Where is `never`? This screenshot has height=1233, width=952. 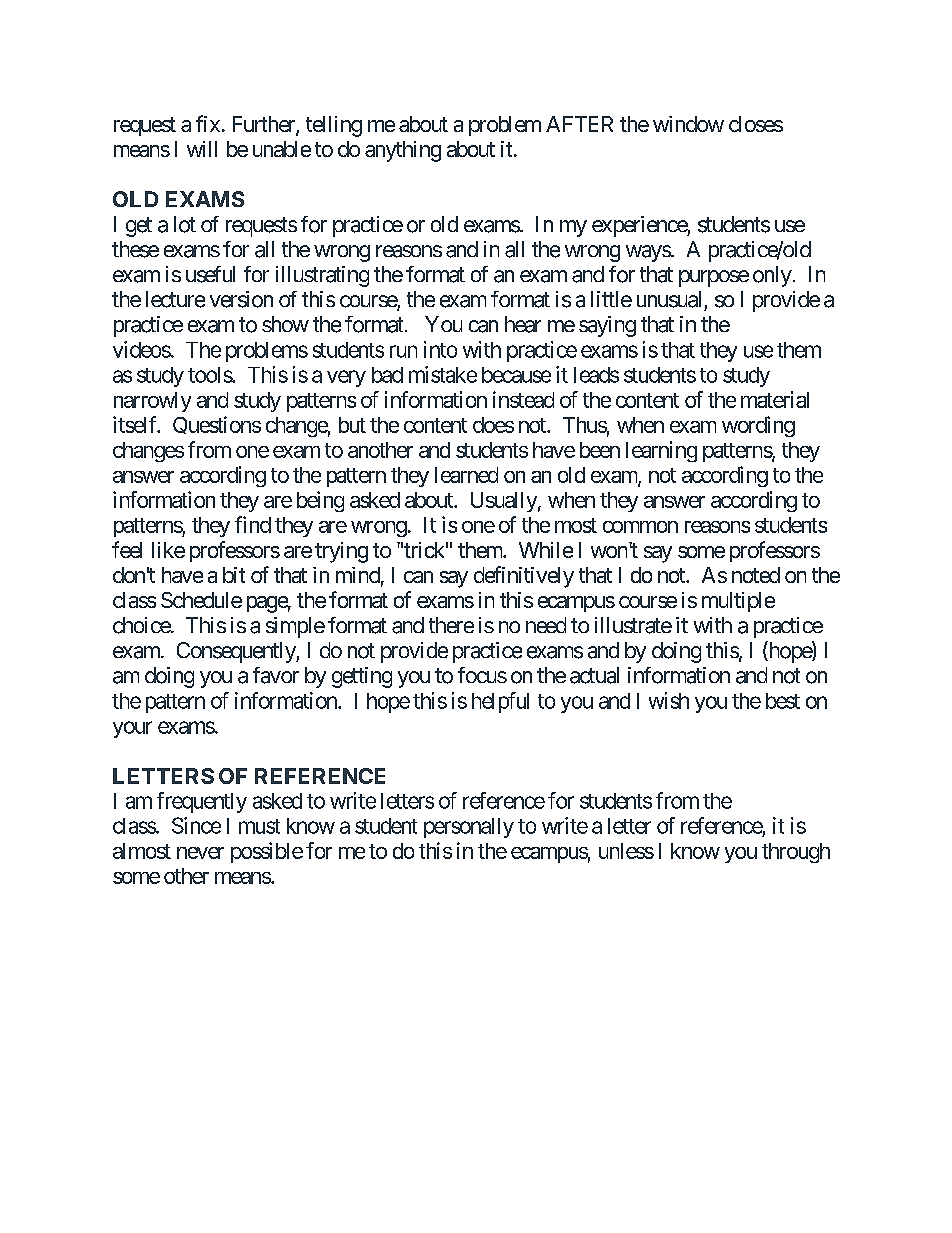
never is located at coordinates (200, 853).
